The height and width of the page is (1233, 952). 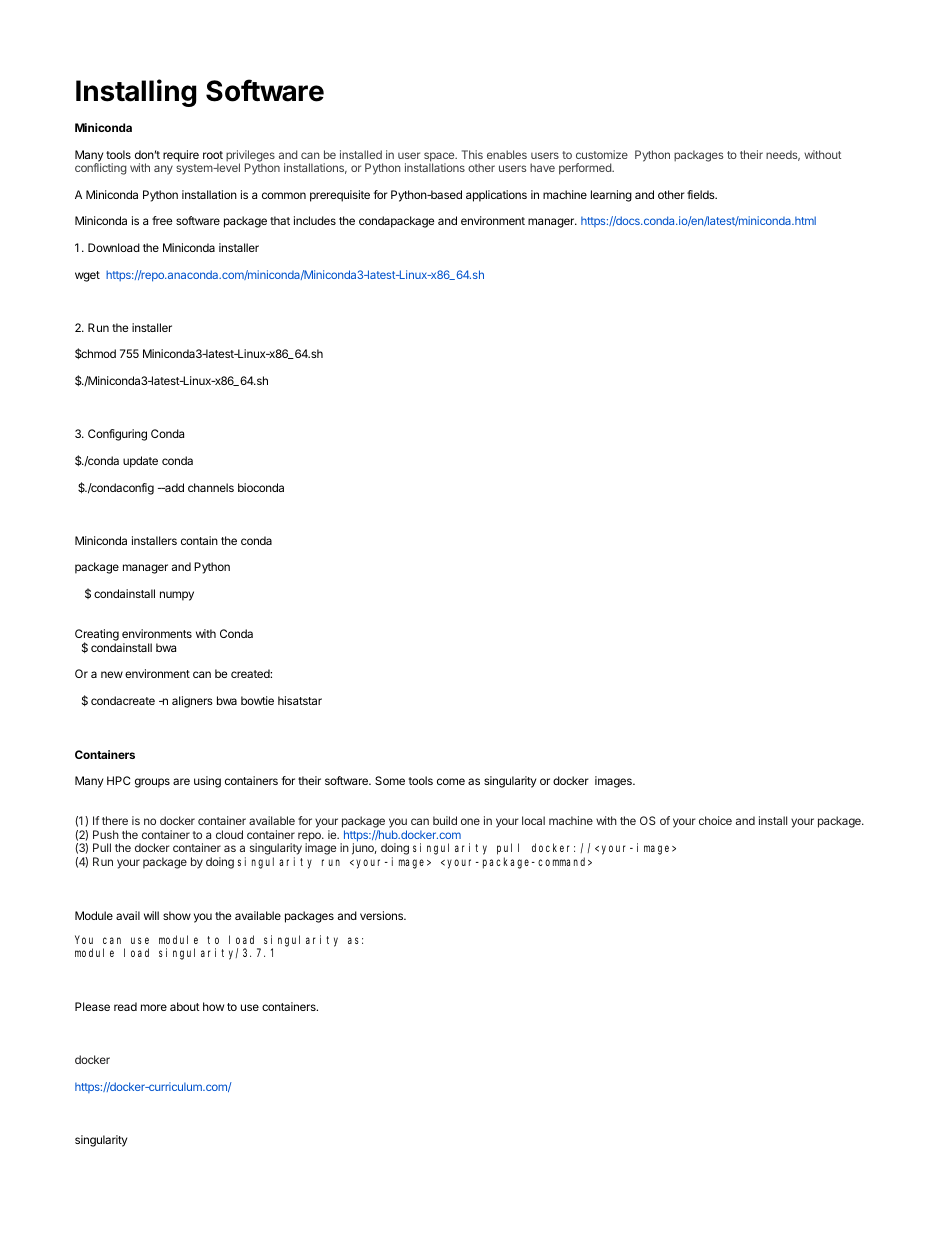 What do you see at coordinates (257, 700) in the page?
I see `bowtie` at bounding box center [257, 700].
